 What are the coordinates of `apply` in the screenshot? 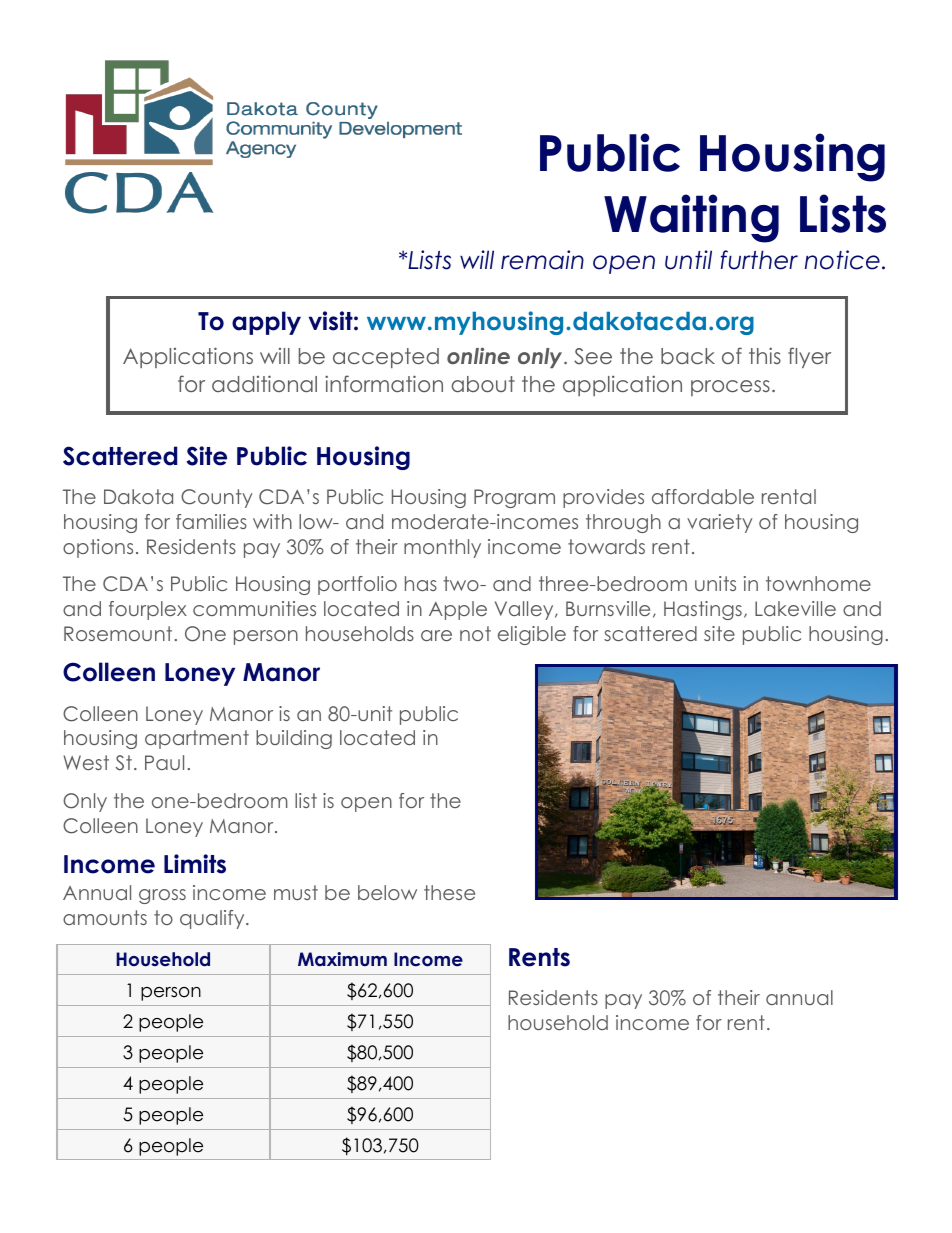 It's located at (266, 323).
